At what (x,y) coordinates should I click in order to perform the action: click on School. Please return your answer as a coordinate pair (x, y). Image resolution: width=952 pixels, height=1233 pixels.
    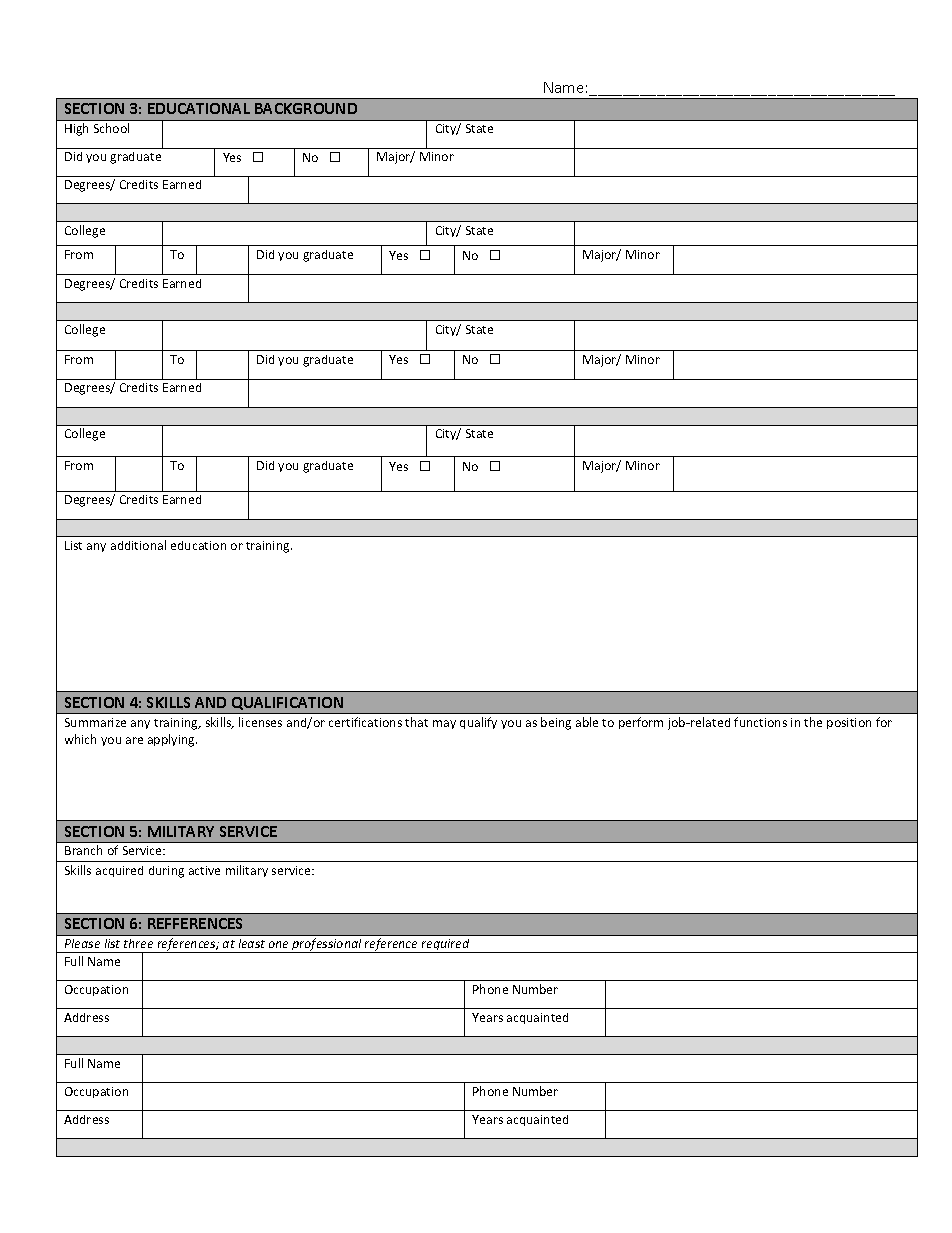
    Looking at the image, I should click on (111, 128).
